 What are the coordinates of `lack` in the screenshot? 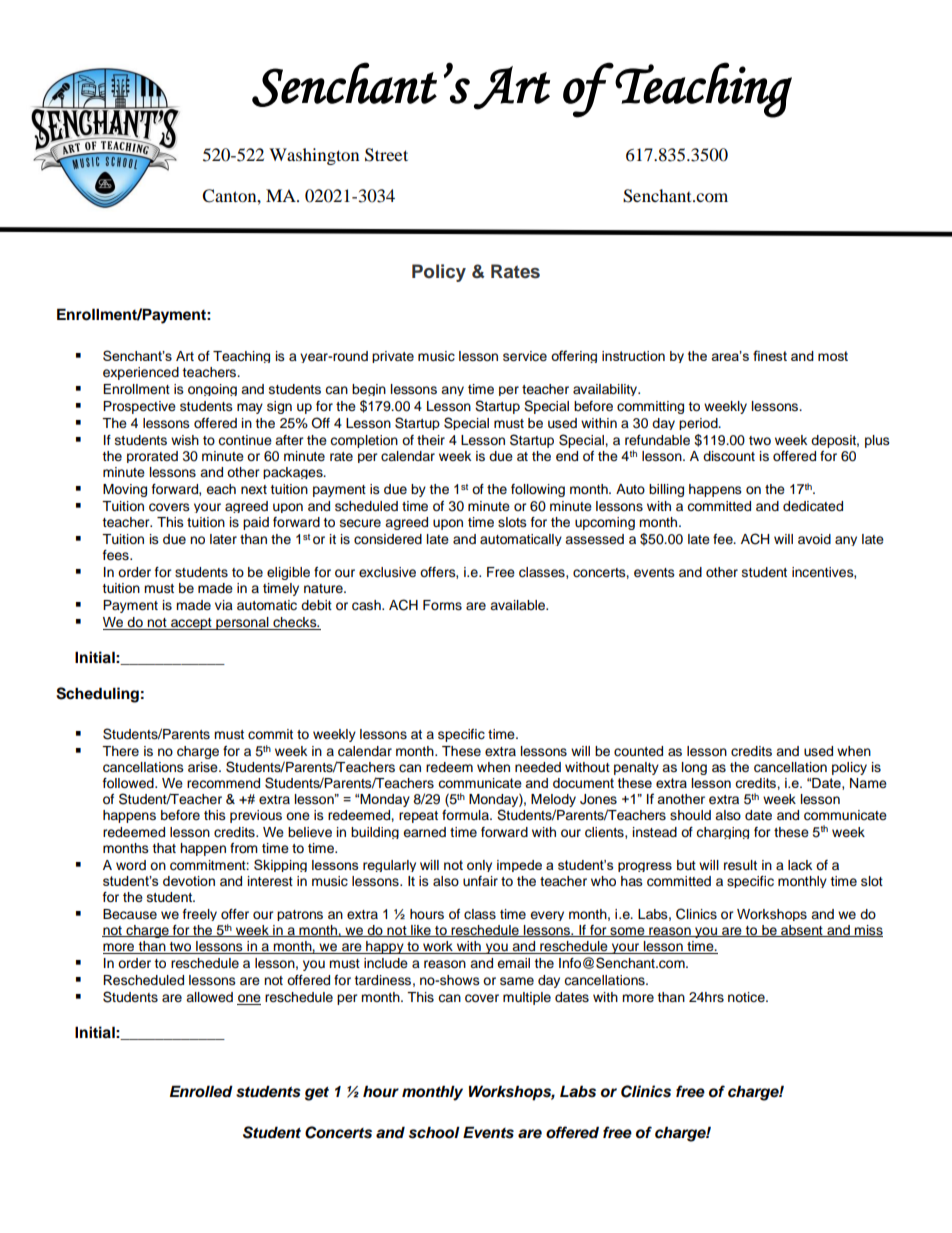 It's located at (800, 865).
